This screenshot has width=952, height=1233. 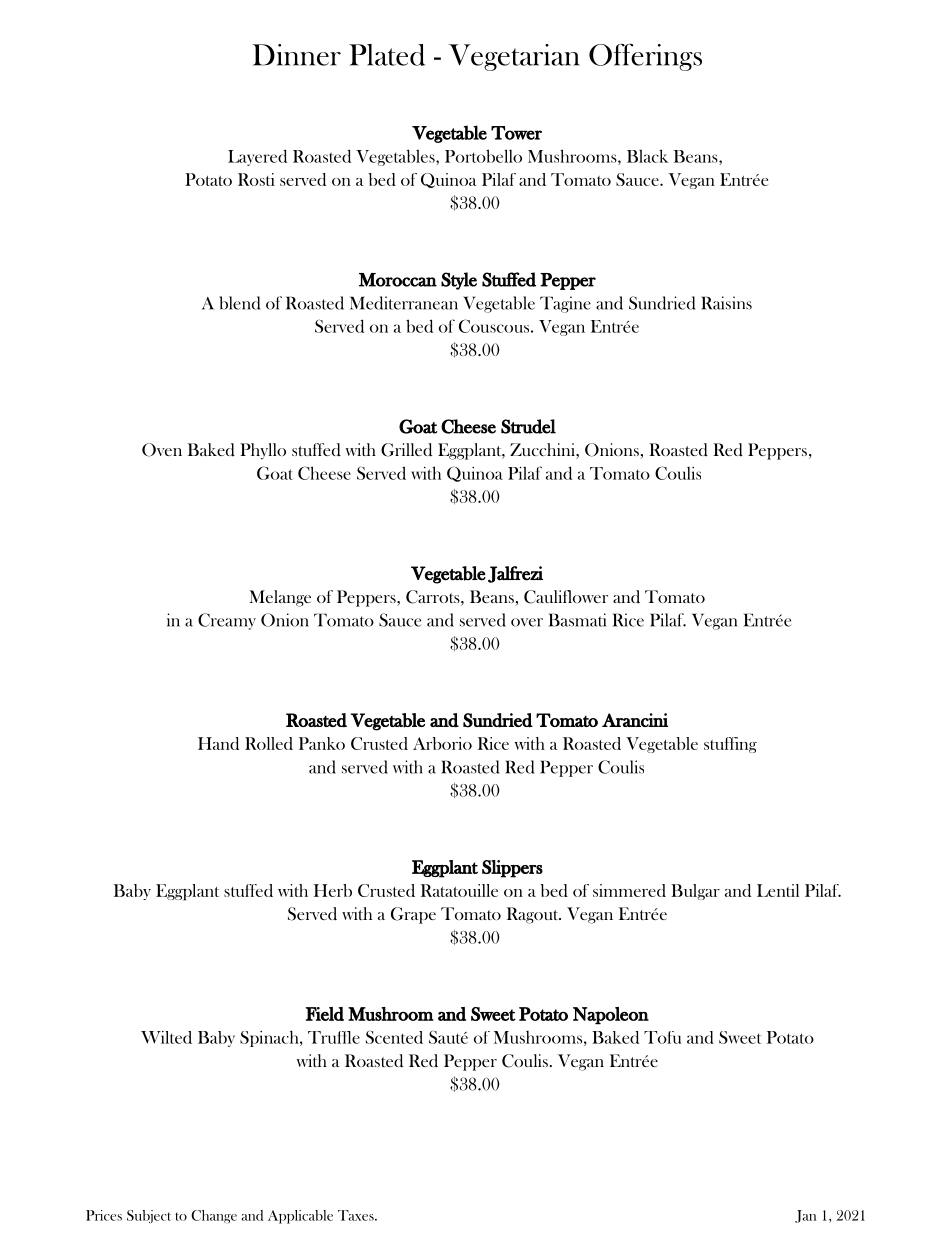 What do you see at coordinates (227, 621) in the screenshot?
I see `Creamy` at bounding box center [227, 621].
